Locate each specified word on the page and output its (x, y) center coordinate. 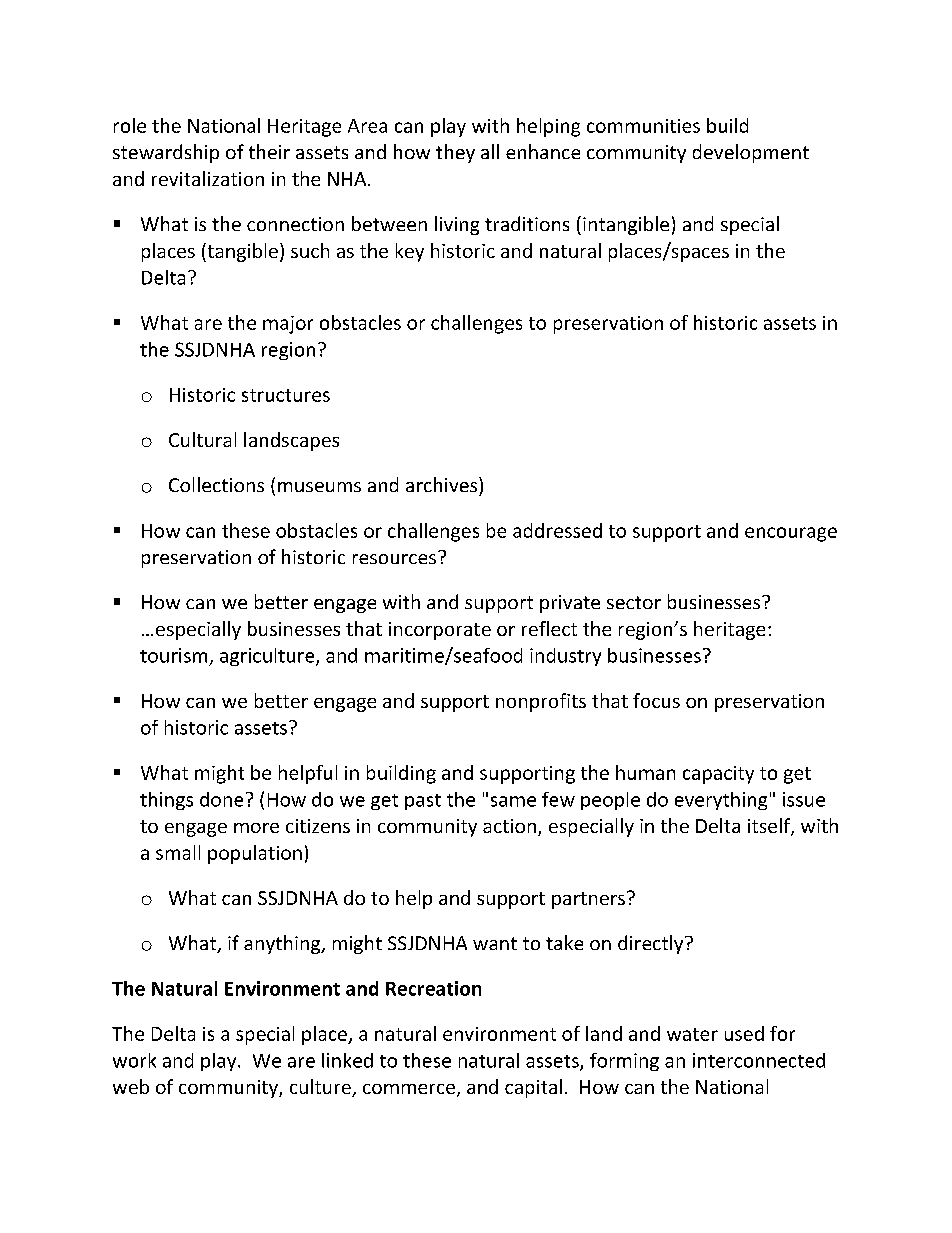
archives (443, 484)
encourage (791, 534)
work (134, 1060)
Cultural (202, 439)
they (455, 153)
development (751, 153)
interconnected (759, 1060)
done (221, 799)
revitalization (208, 178)
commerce (409, 1089)
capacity (718, 775)
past (423, 802)
